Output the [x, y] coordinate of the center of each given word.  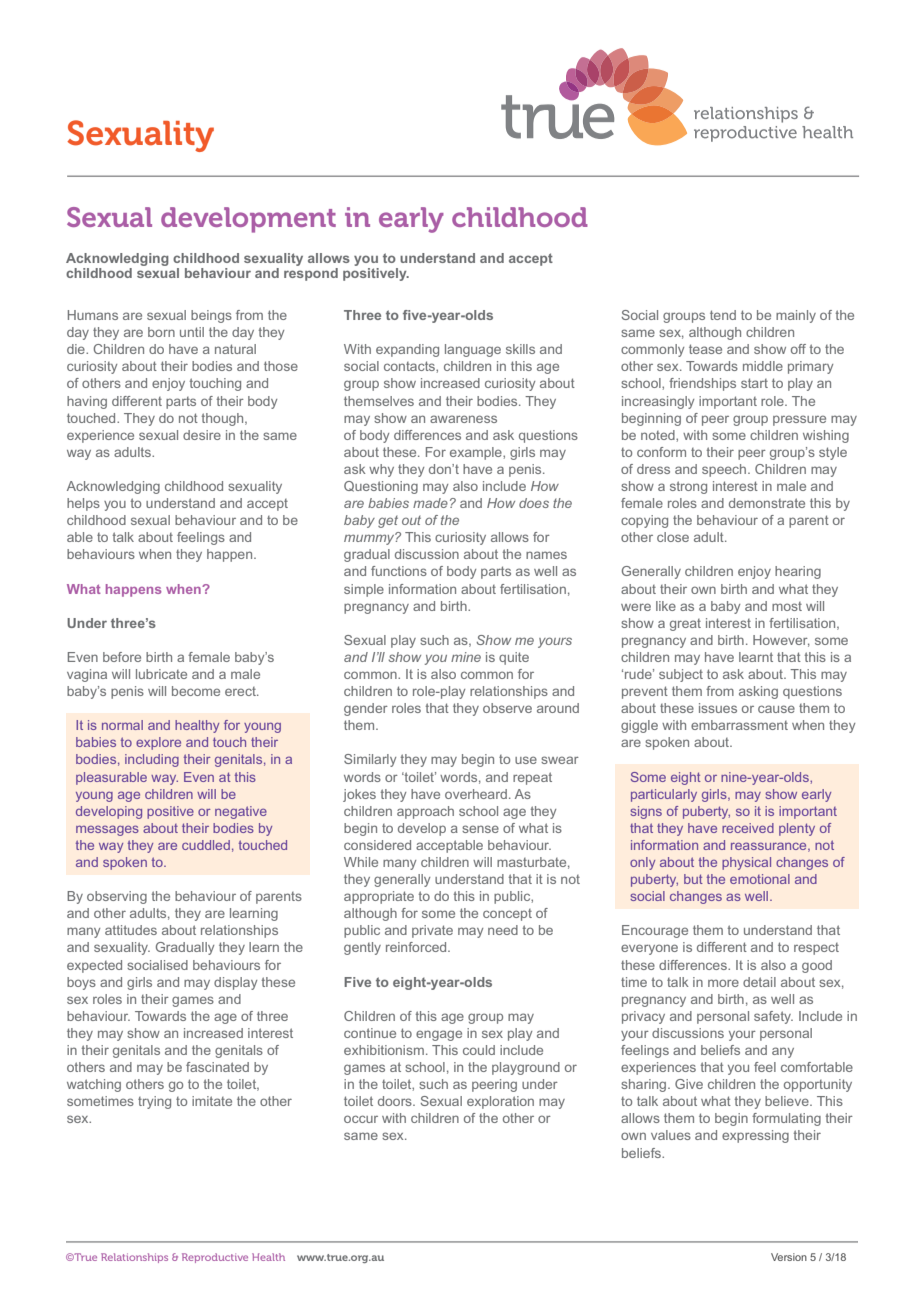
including [152, 760]
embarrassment [739, 725]
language [473, 350]
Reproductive [215, 1258]
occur [361, 1119]
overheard [476, 794]
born [161, 332]
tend [723, 315]
